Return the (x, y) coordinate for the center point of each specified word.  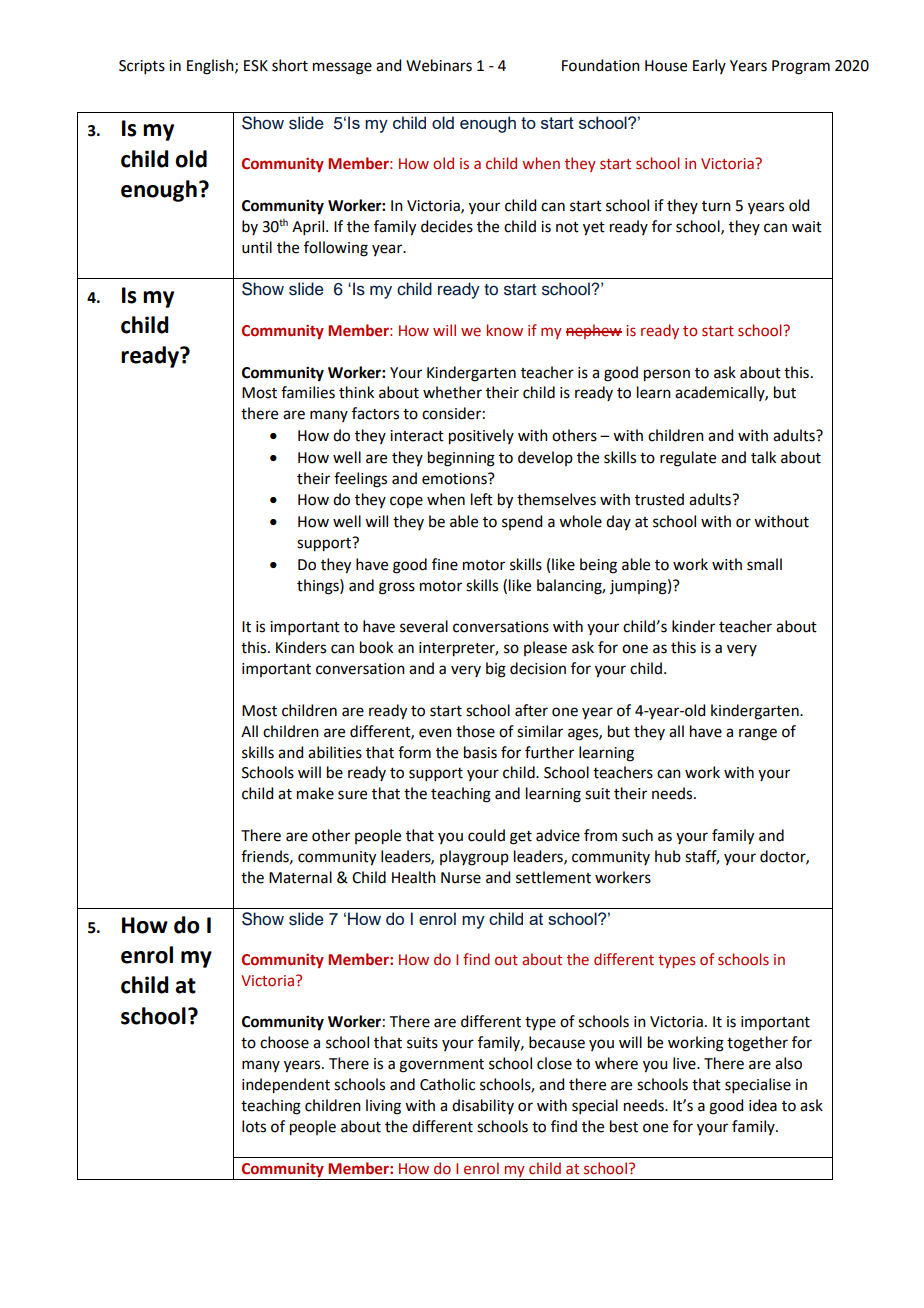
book (376, 647)
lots (254, 1126)
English (211, 67)
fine (445, 564)
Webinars (439, 65)
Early (709, 66)
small (764, 564)
